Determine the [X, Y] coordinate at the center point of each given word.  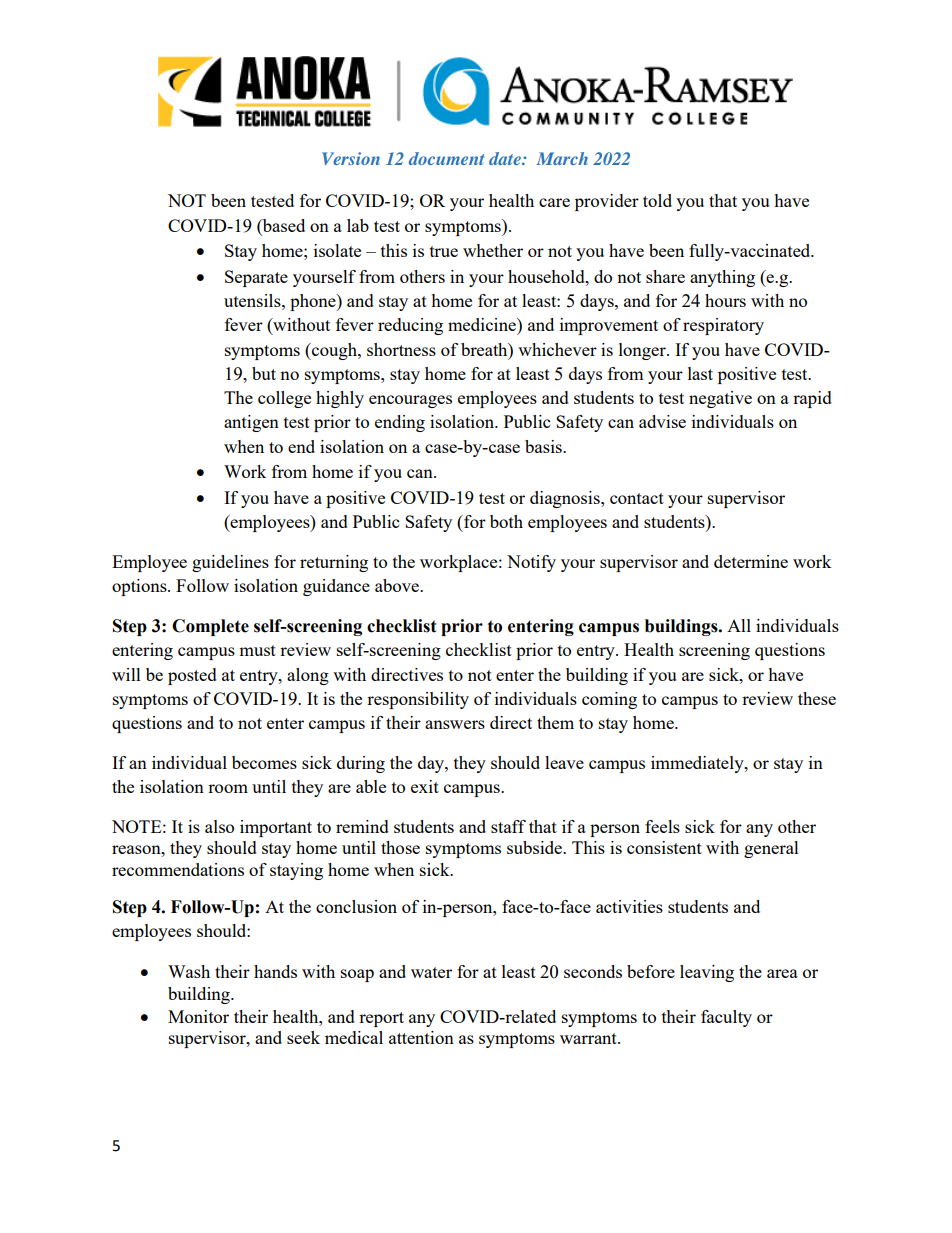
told [657, 200]
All [739, 625]
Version [351, 158]
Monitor [198, 1016]
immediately [698, 764]
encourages [410, 401]
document [446, 158]
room [228, 788]
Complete [210, 627]
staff [508, 826]
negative [720, 399]
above [398, 585]
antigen [251, 423]
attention [421, 1037]
